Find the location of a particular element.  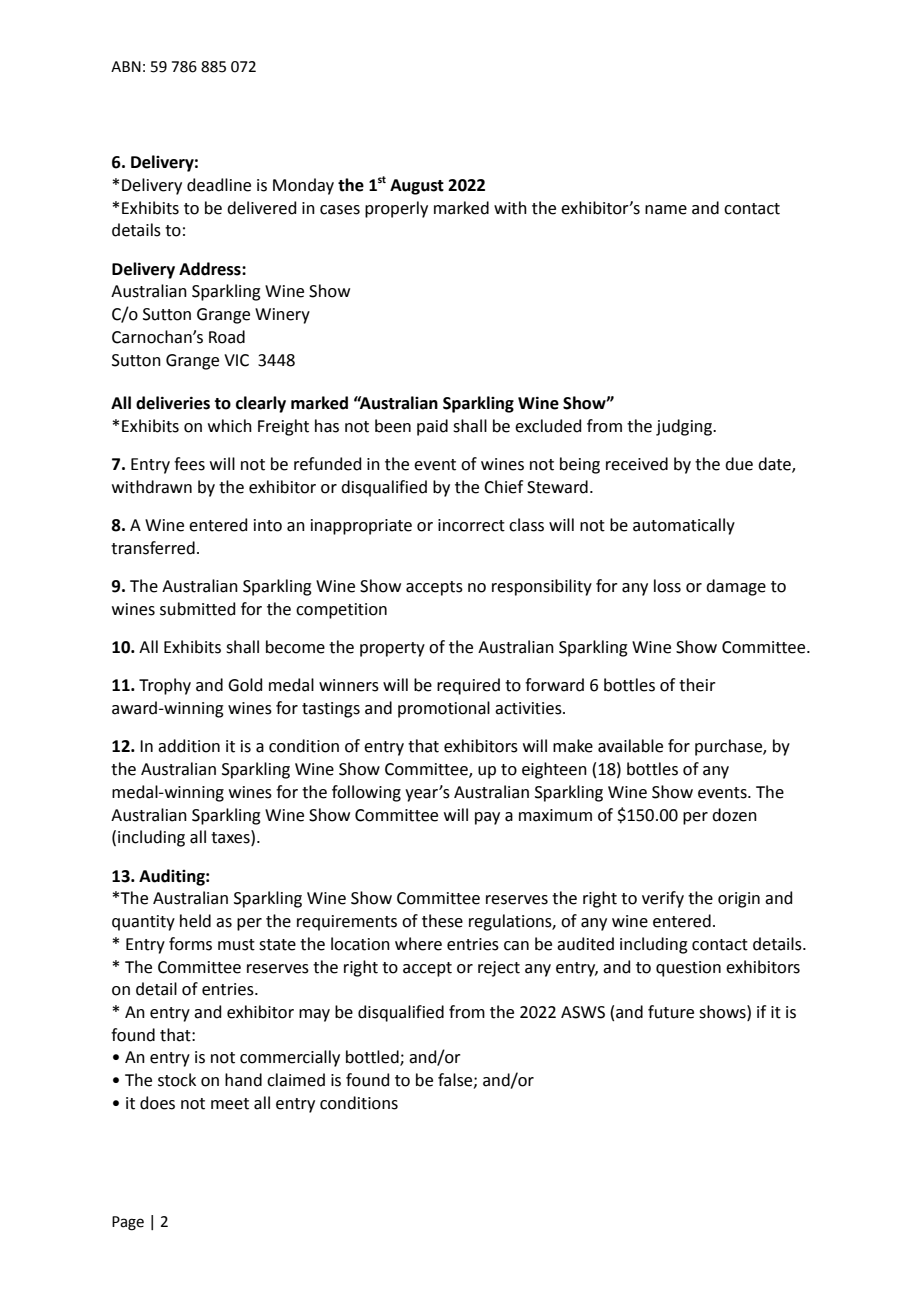

Page is located at coordinates (128, 1223).
